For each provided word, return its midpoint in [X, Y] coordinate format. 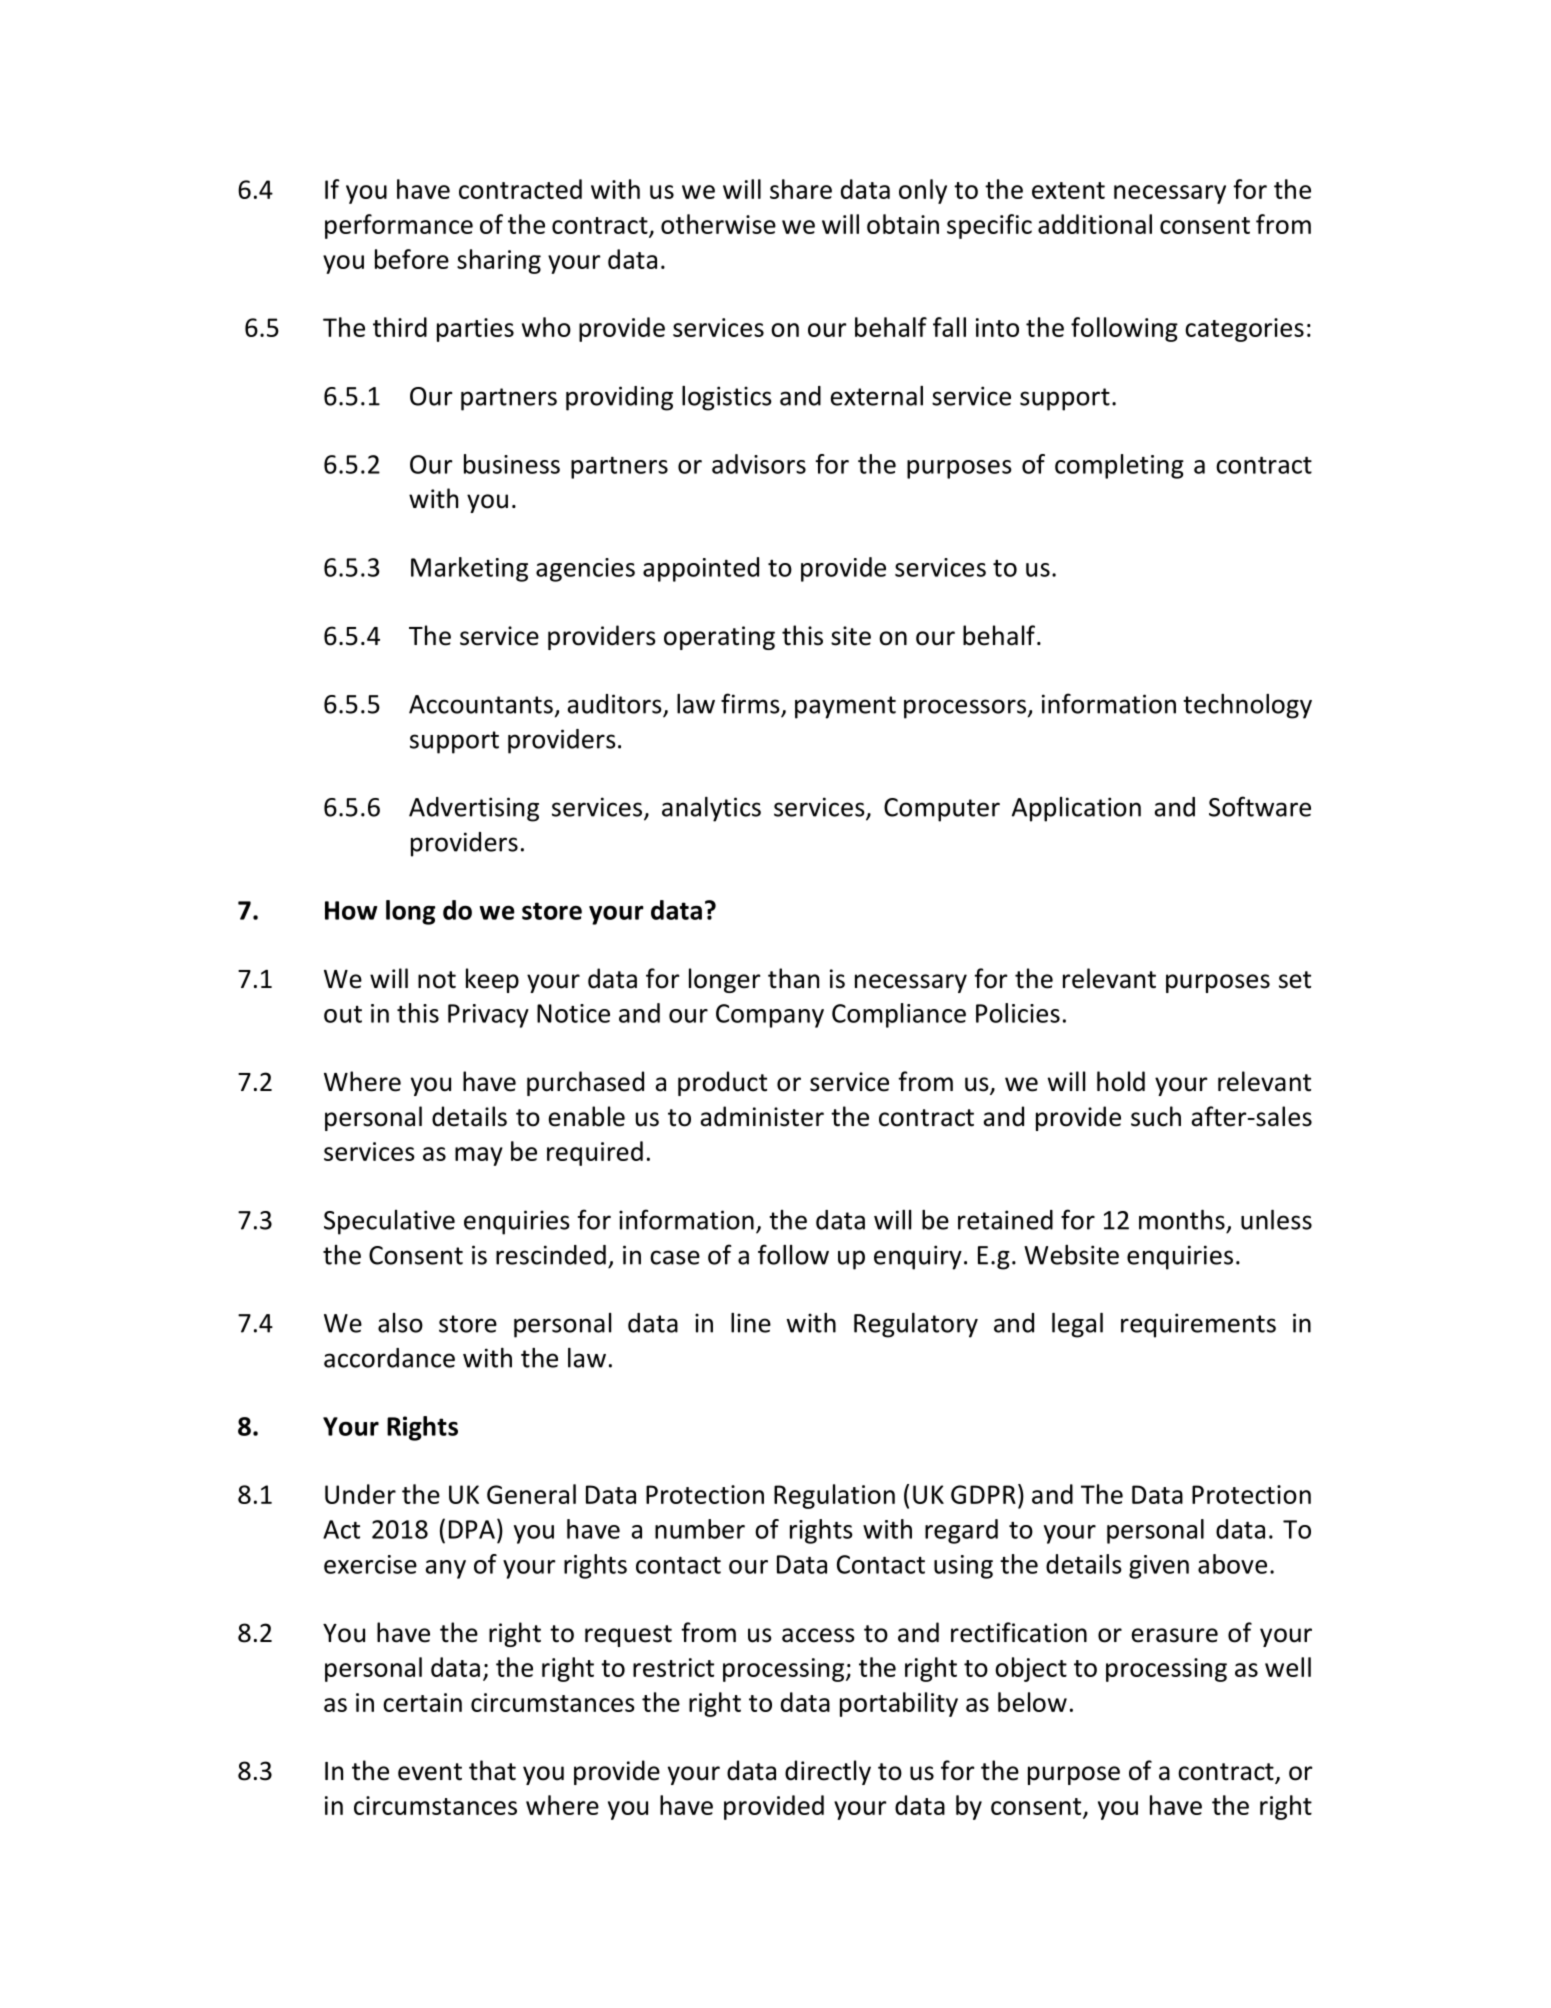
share [801, 189]
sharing [499, 261]
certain [422, 1702]
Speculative [389, 1222]
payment [845, 707]
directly [828, 1772]
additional [1095, 224]
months [1182, 1220]
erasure [1175, 1635]
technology [1247, 706]
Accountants [481, 704]
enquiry [918, 1257]
